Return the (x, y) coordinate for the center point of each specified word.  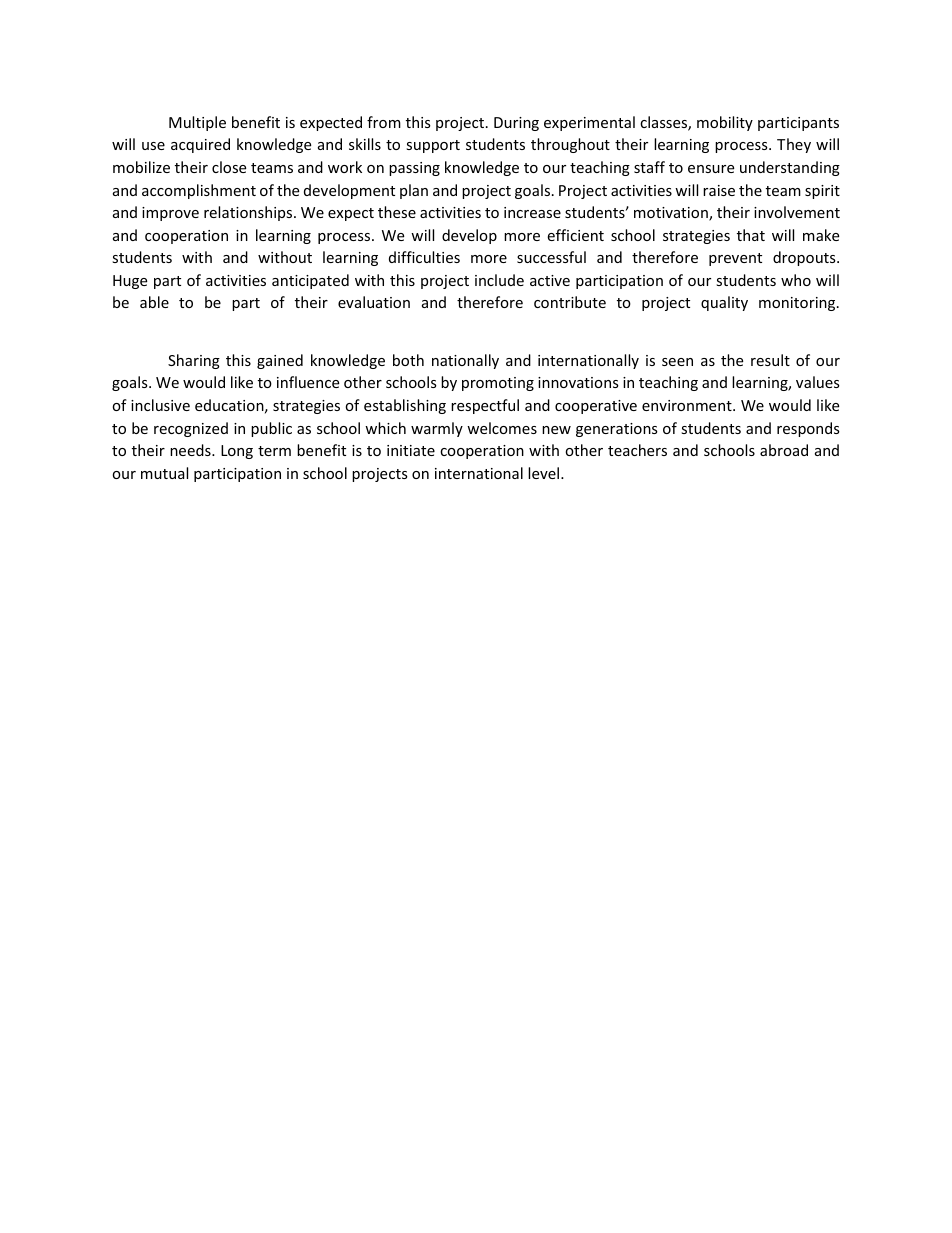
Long (237, 452)
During (516, 124)
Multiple (197, 123)
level (545, 473)
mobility (725, 123)
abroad (784, 450)
